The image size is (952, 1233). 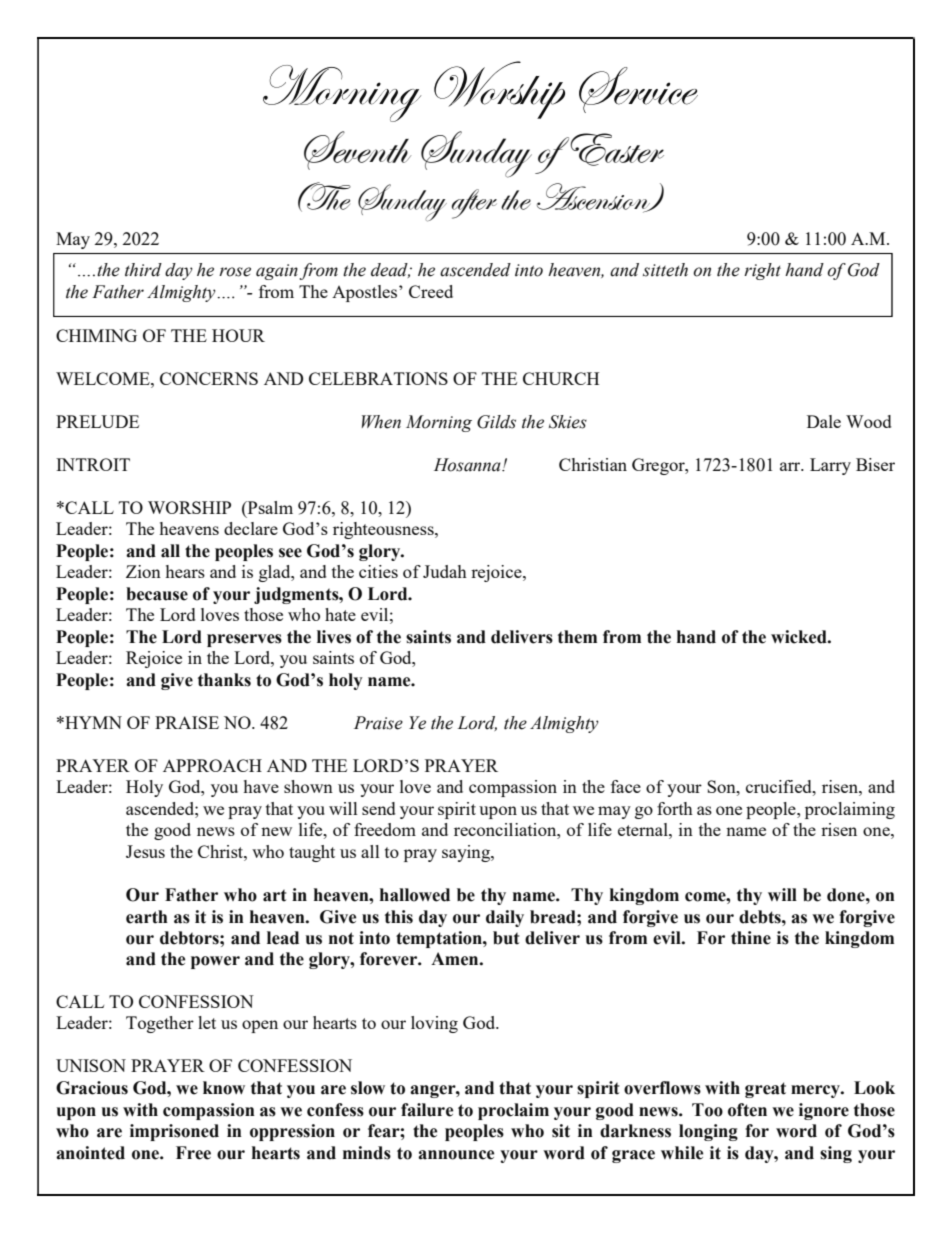 What do you see at coordinates (747, 1110) in the screenshot?
I see `often` at bounding box center [747, 1110].
